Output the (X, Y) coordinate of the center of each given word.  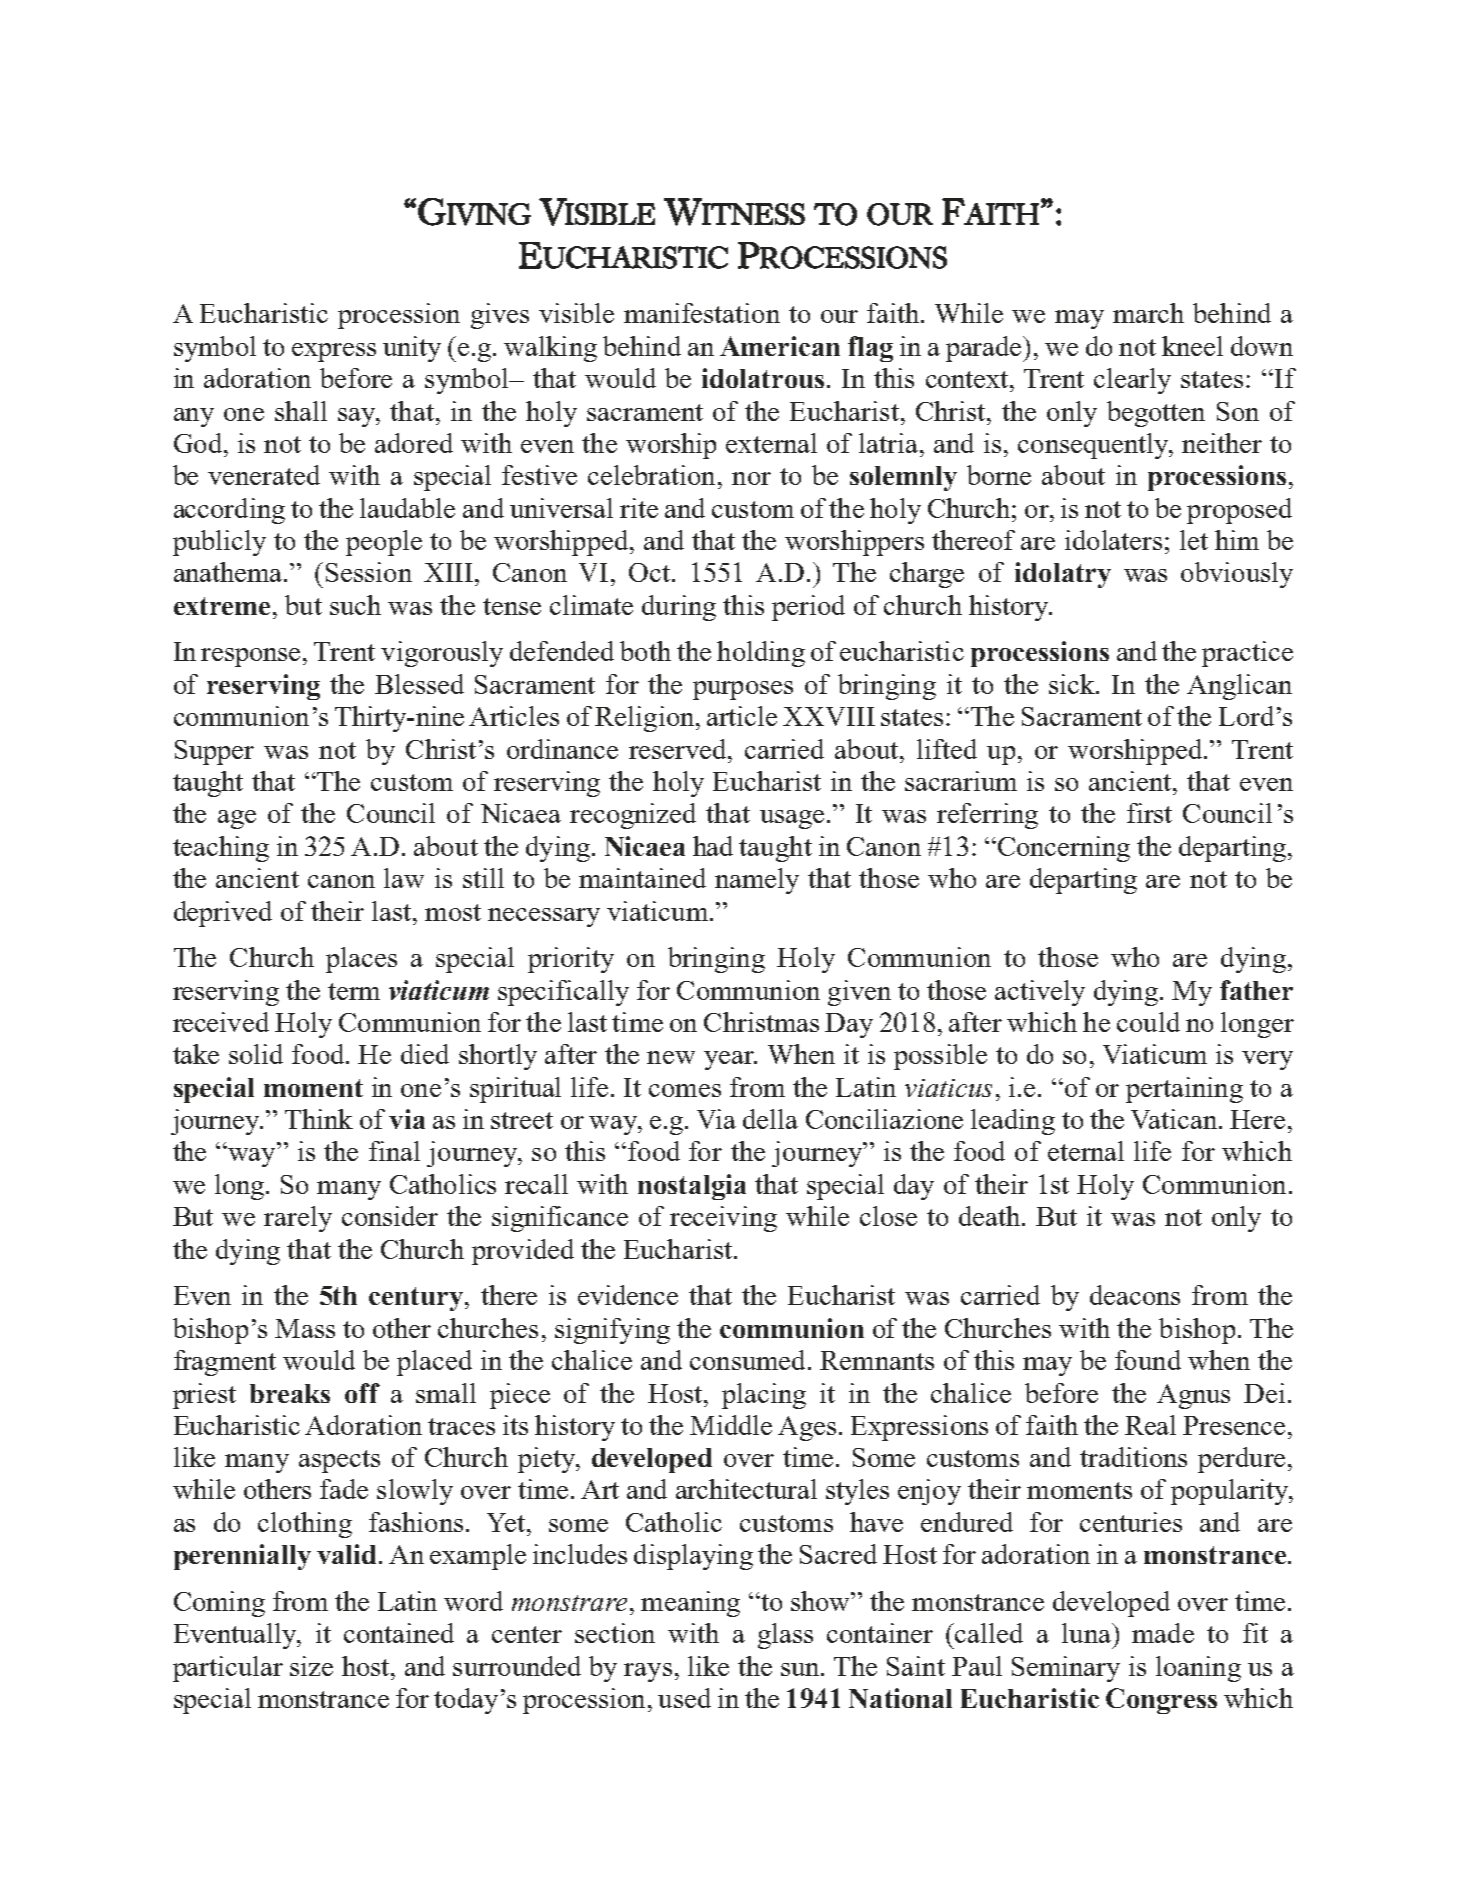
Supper (214, 752)
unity (412, 349)
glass (785, 1636)
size (311, 1666)
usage (794, 819)
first (1149, 813)
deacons (1135, 1295)
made (1163, 1633)
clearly (1132, 381)
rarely (298, 1219)
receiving (723, 1219)
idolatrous (763, 378)
